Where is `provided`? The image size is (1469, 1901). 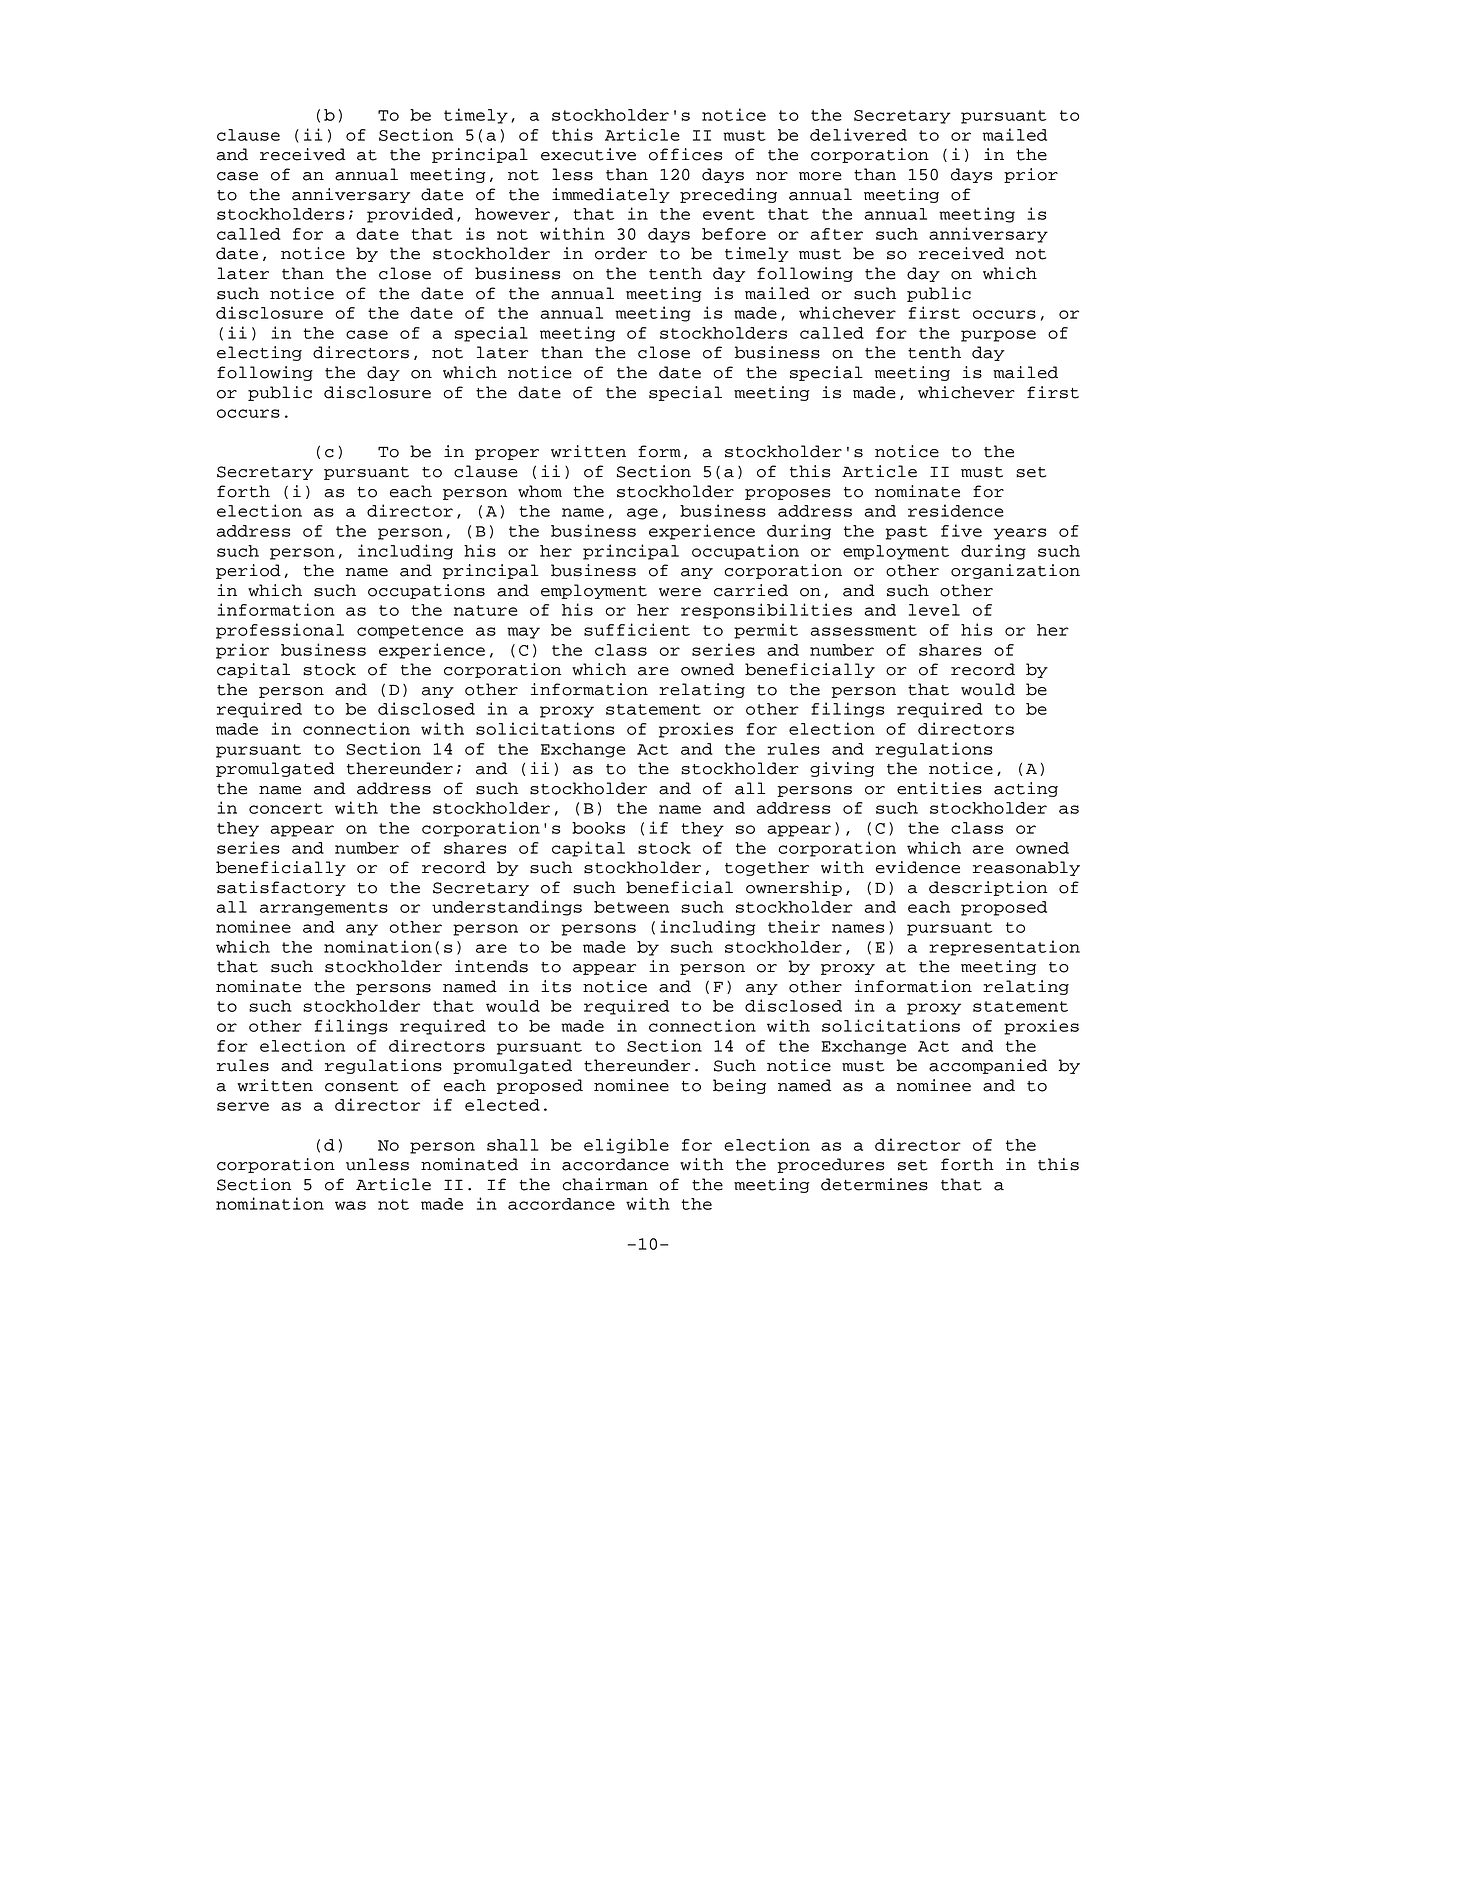 provided is located at coordinates (410, 215).
